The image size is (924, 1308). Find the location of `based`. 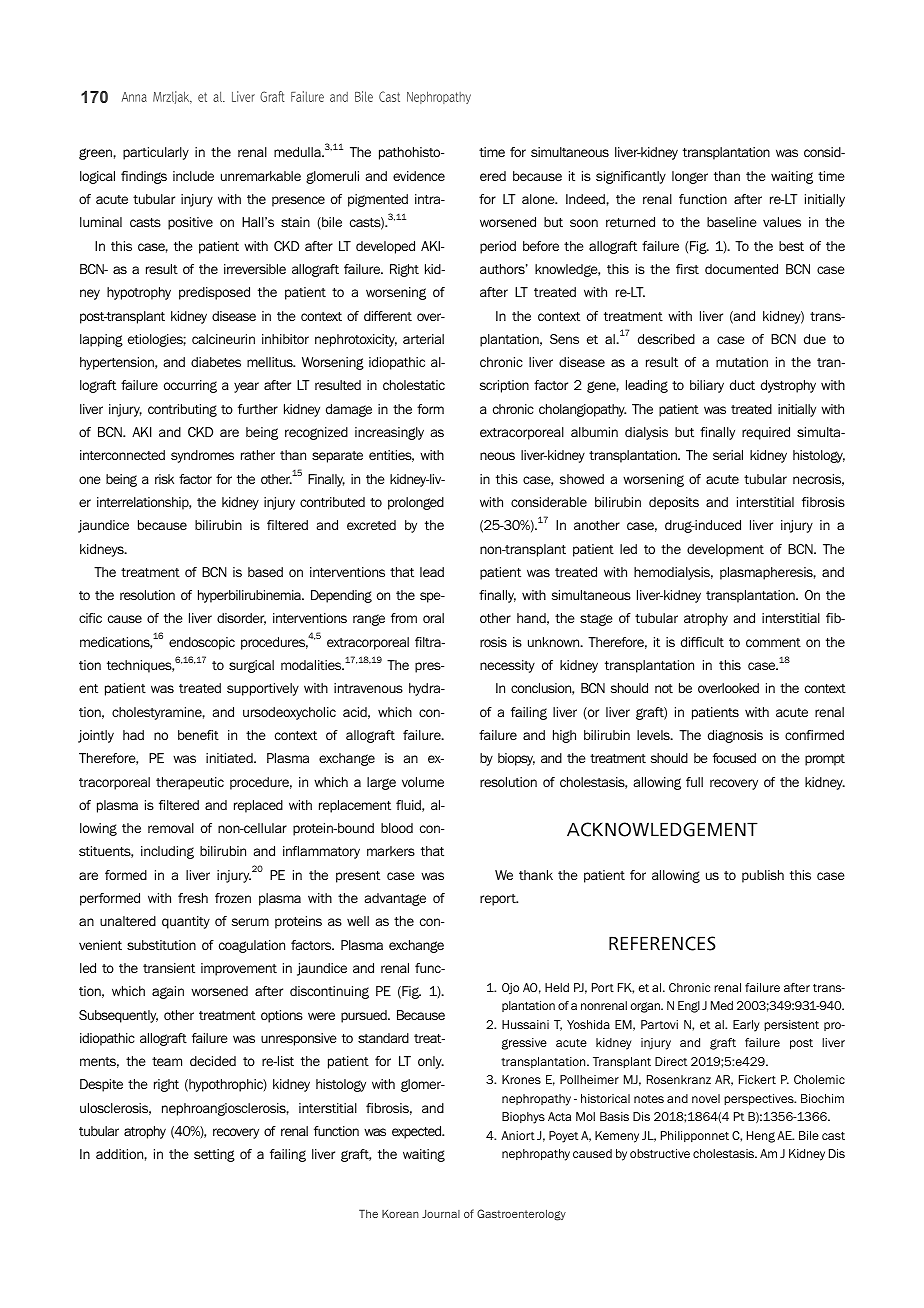

based is located at coordinates (265, 572).
